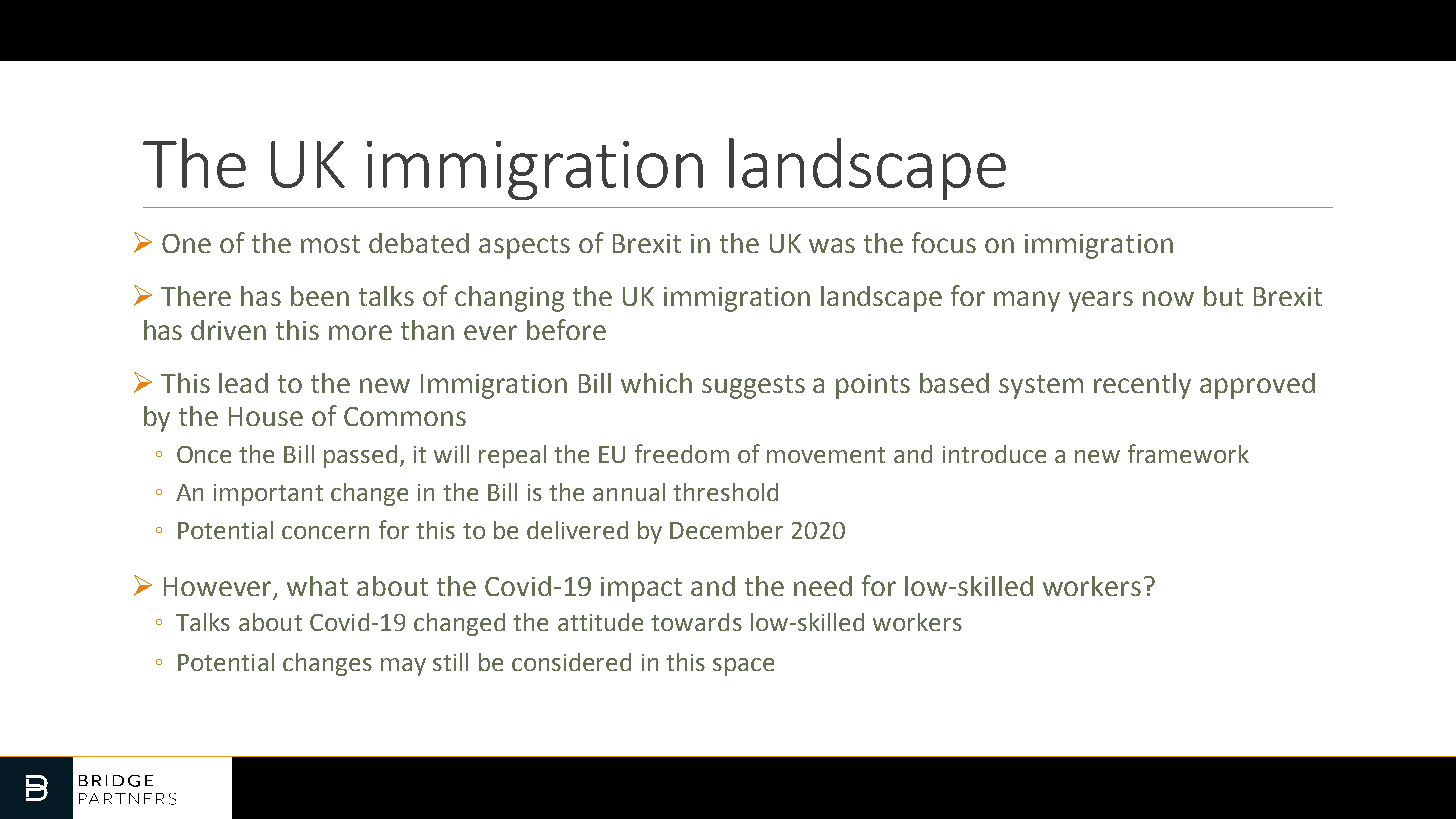 The height and width of the document is (819, 1456). Describe the element at coordinates (743, 667) in the document. I see `space` at that location.
